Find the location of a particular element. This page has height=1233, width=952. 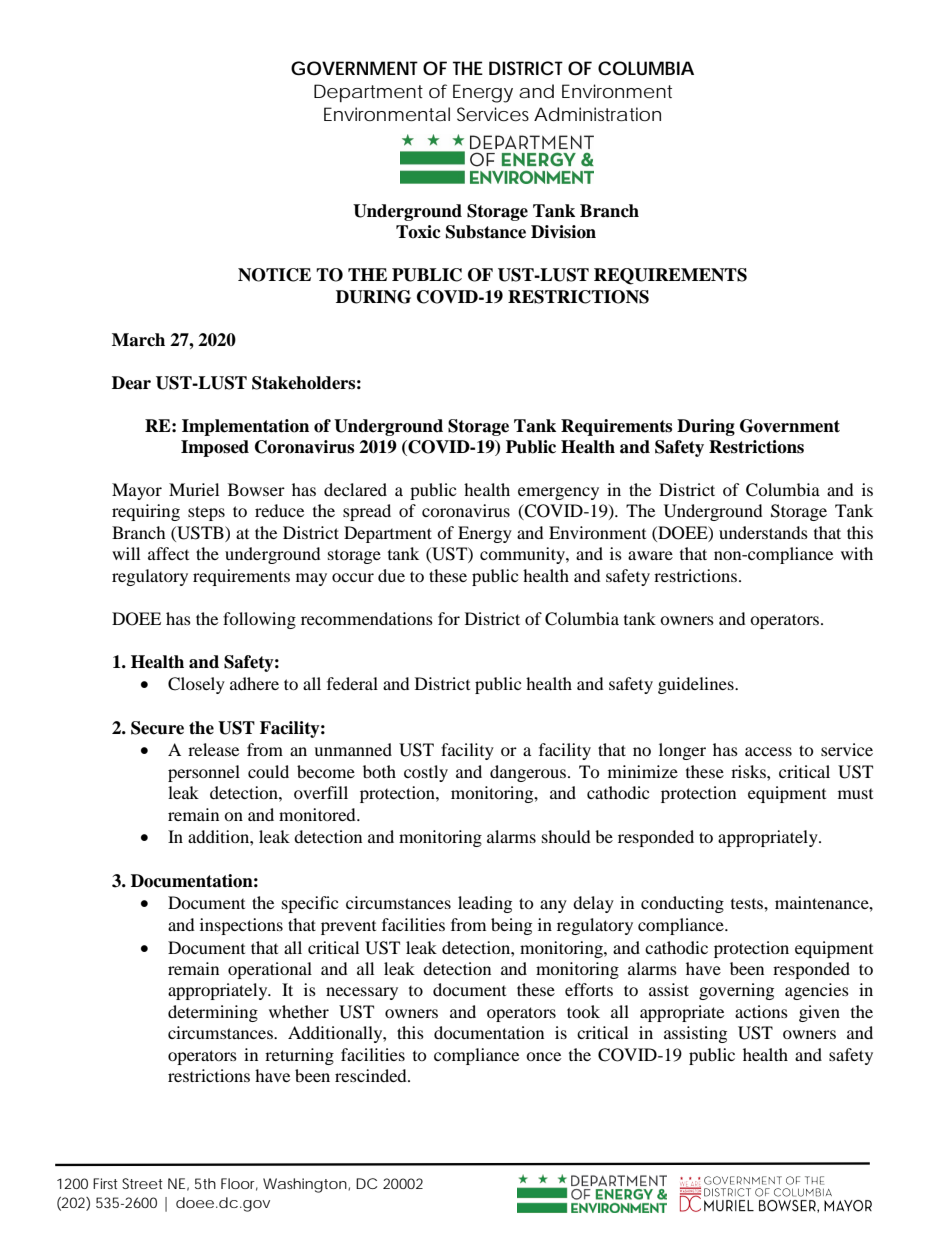

Substance is located at coordinates (486, 232).
